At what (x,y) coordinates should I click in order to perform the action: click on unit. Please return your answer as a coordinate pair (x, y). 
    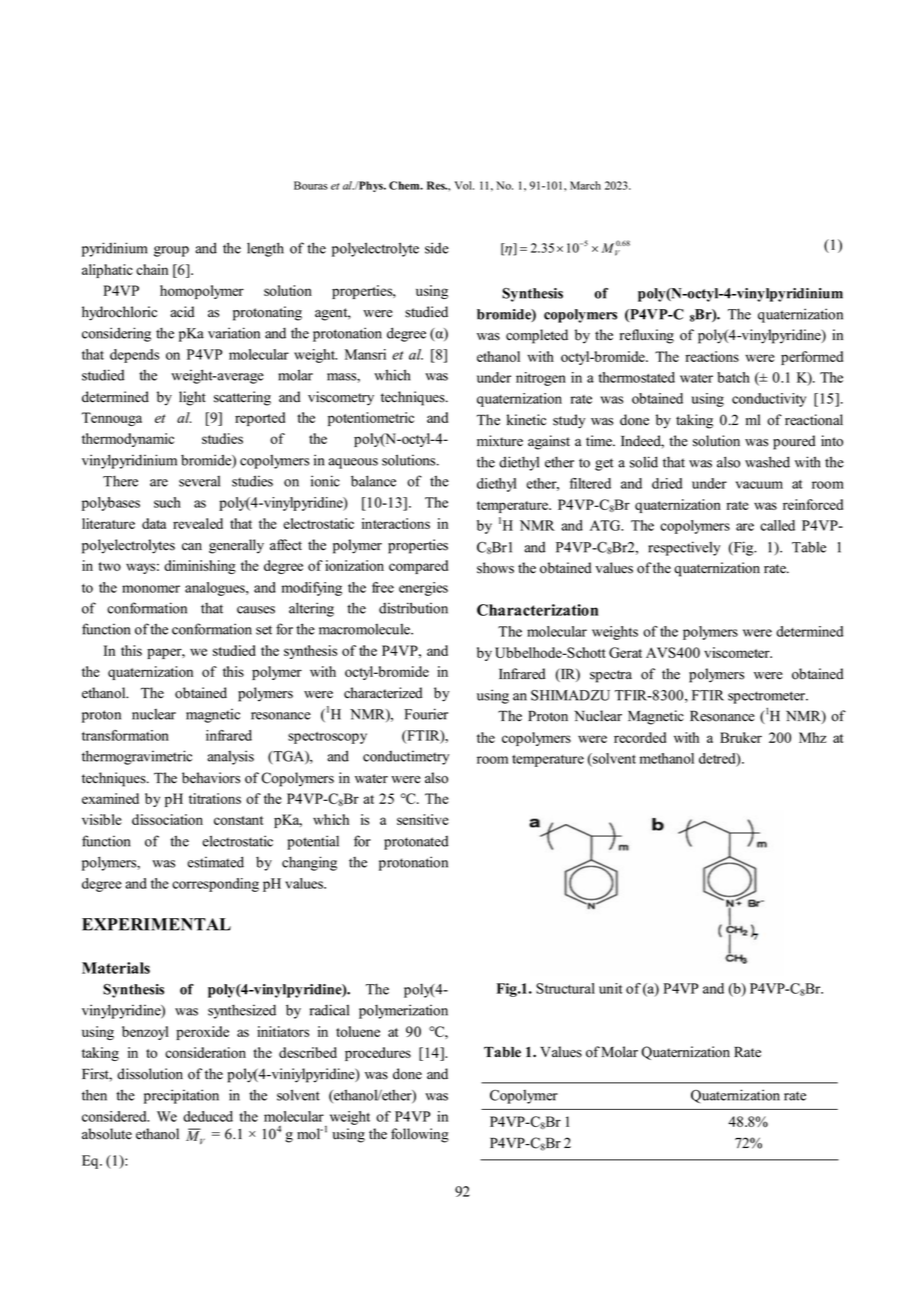
    Looking at the image, I should click on (611, 988).
